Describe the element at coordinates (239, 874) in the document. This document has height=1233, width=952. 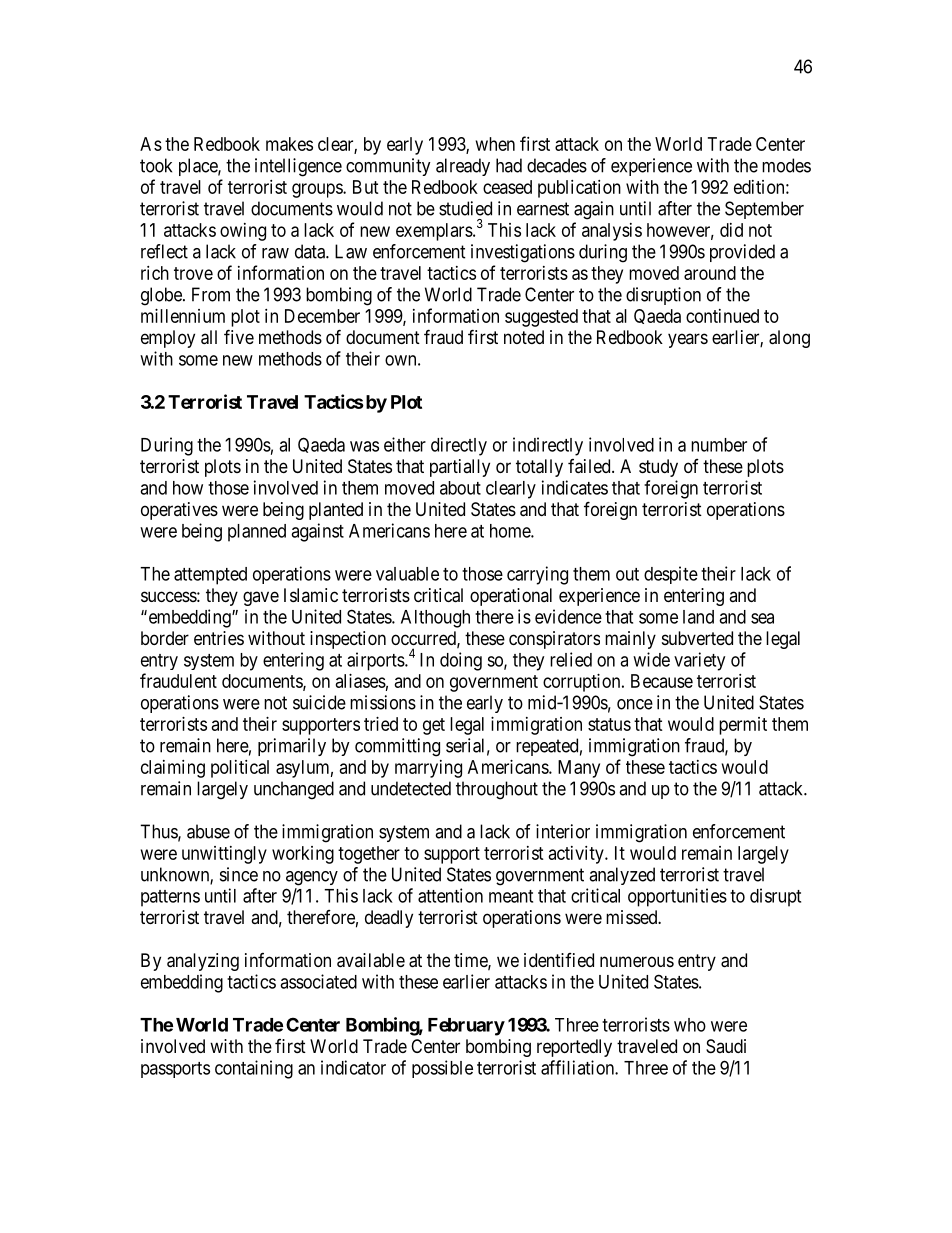
I see `since` at that location.
